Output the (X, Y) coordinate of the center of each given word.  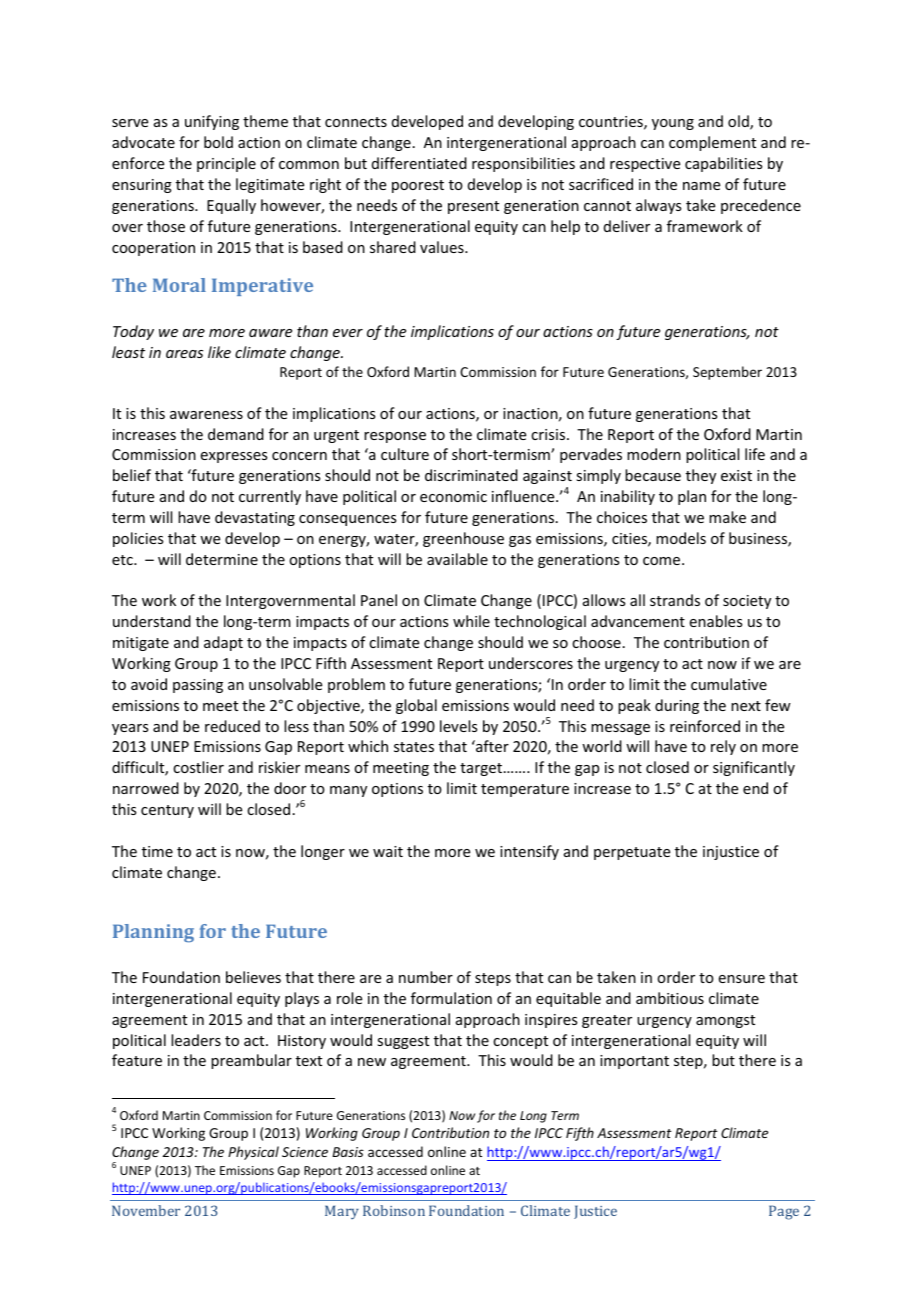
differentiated (419, 163)
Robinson (394, 1210)
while (471, 621)
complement (712, 143)
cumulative (729, 684)
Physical (253, 1153)
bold (218, 142)
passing (198, 686)
